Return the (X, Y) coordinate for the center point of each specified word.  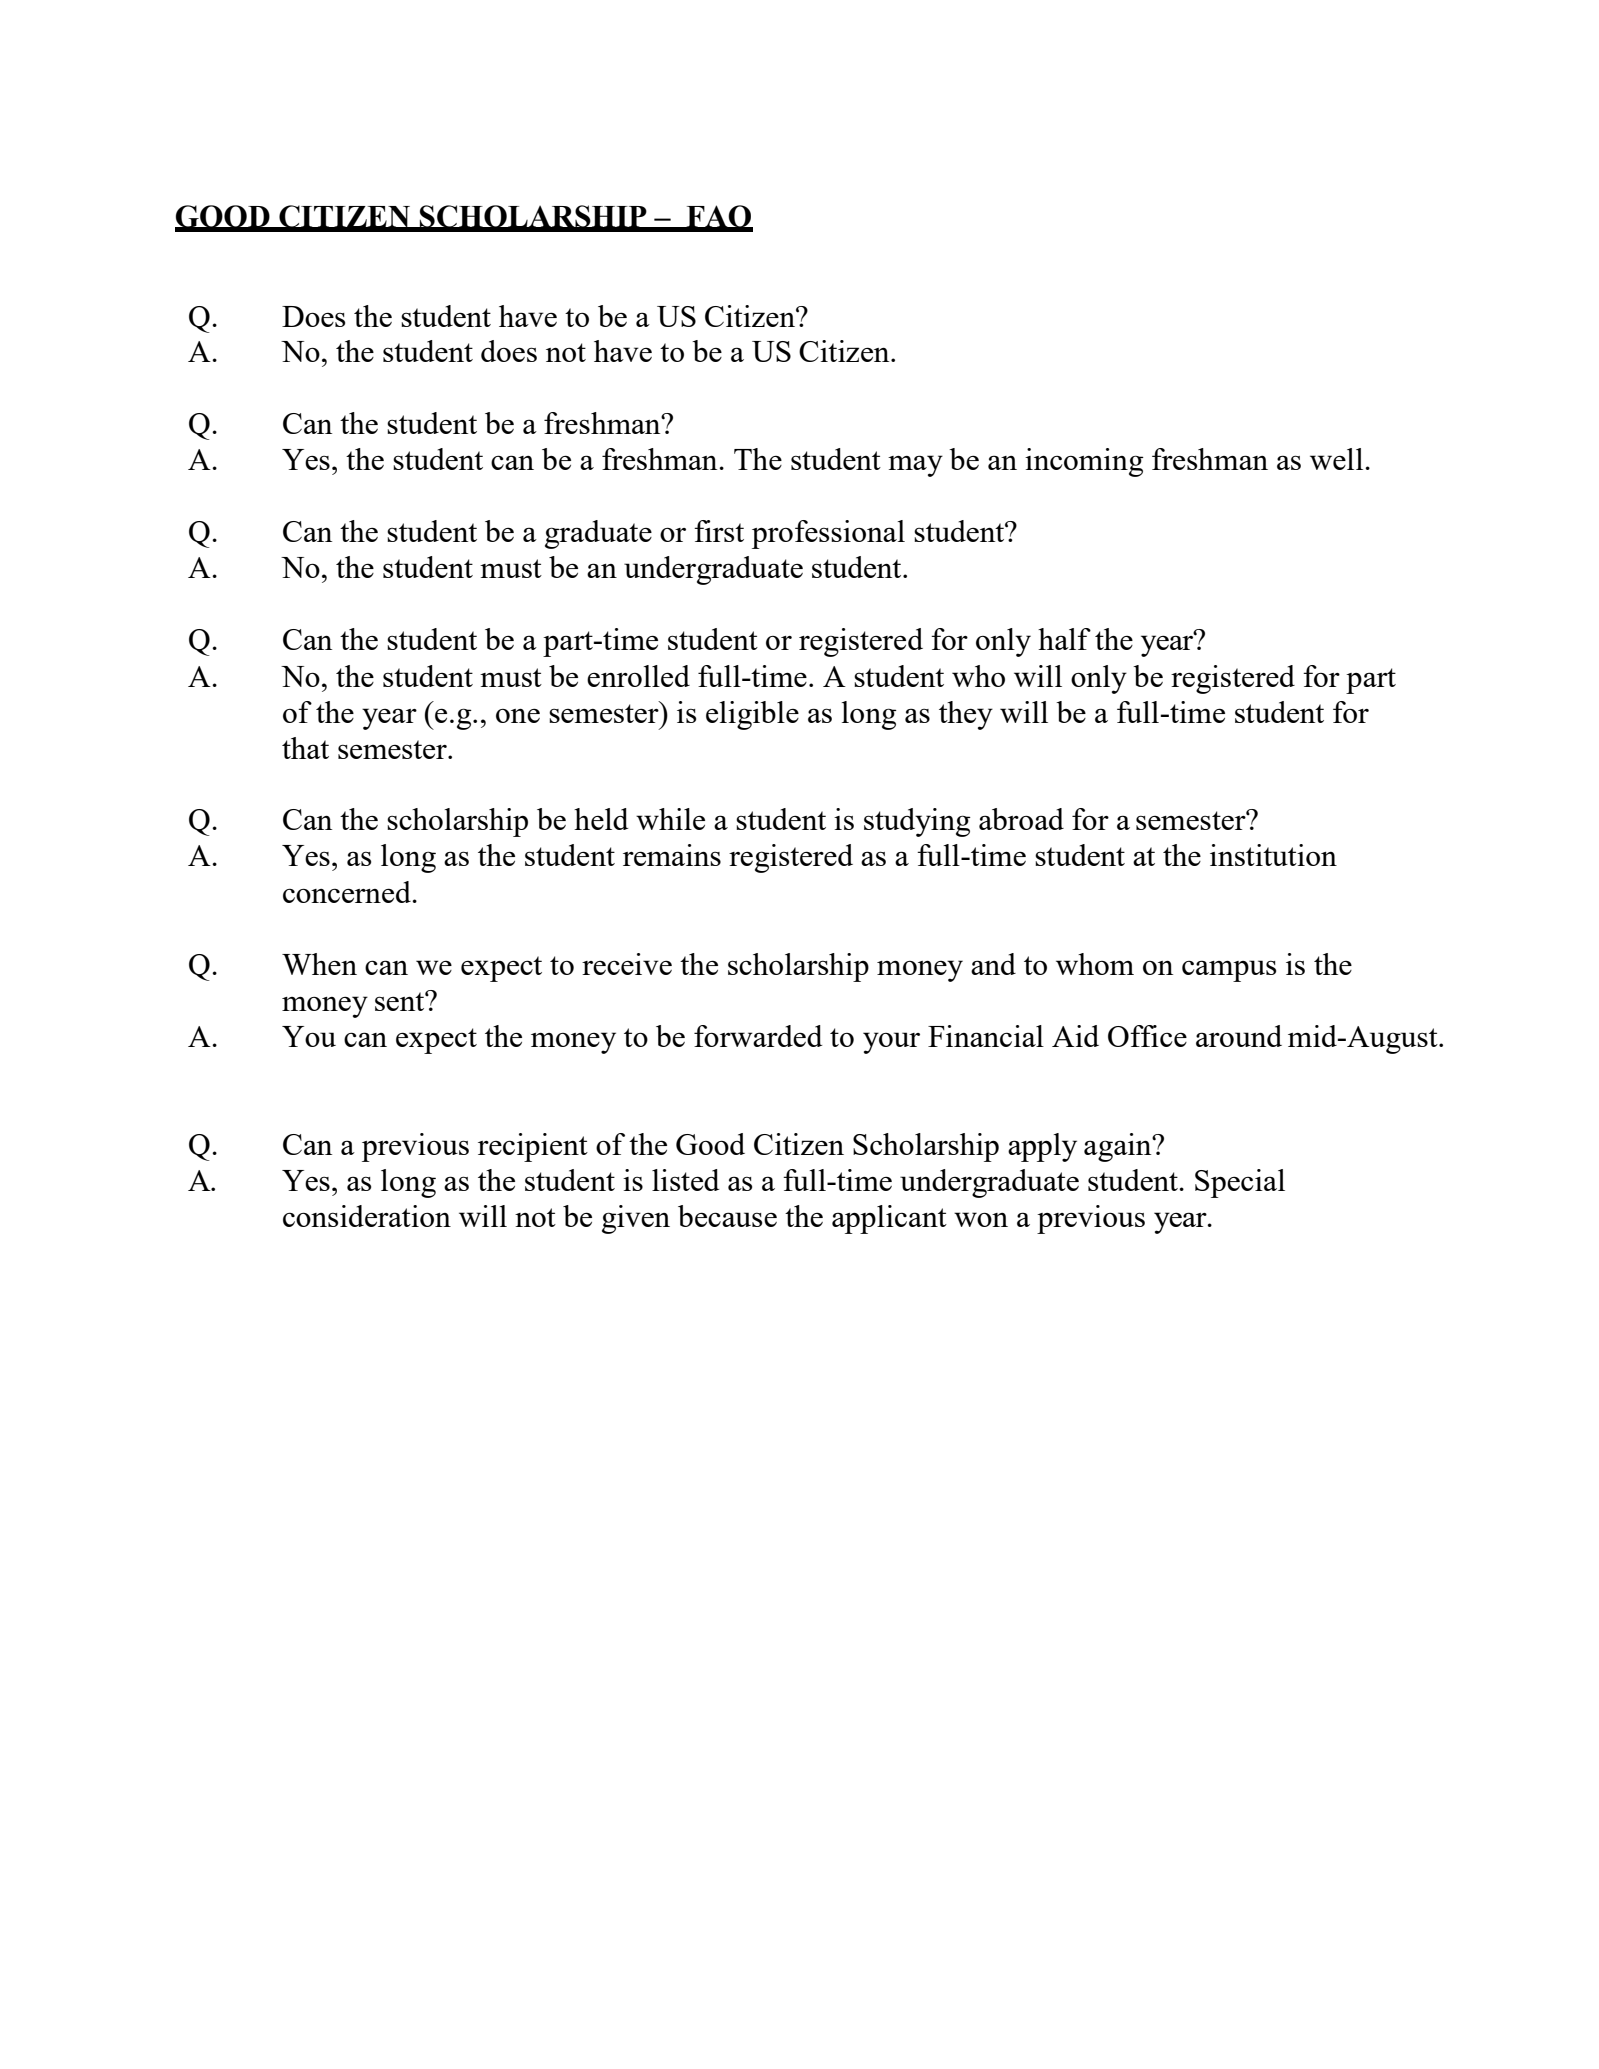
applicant (889, 1219)
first (719, 531)
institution (1273, 855)
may (915, 466)
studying (917, 822)
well (1338, 459)
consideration (367, 1216)
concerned (348, 892)
